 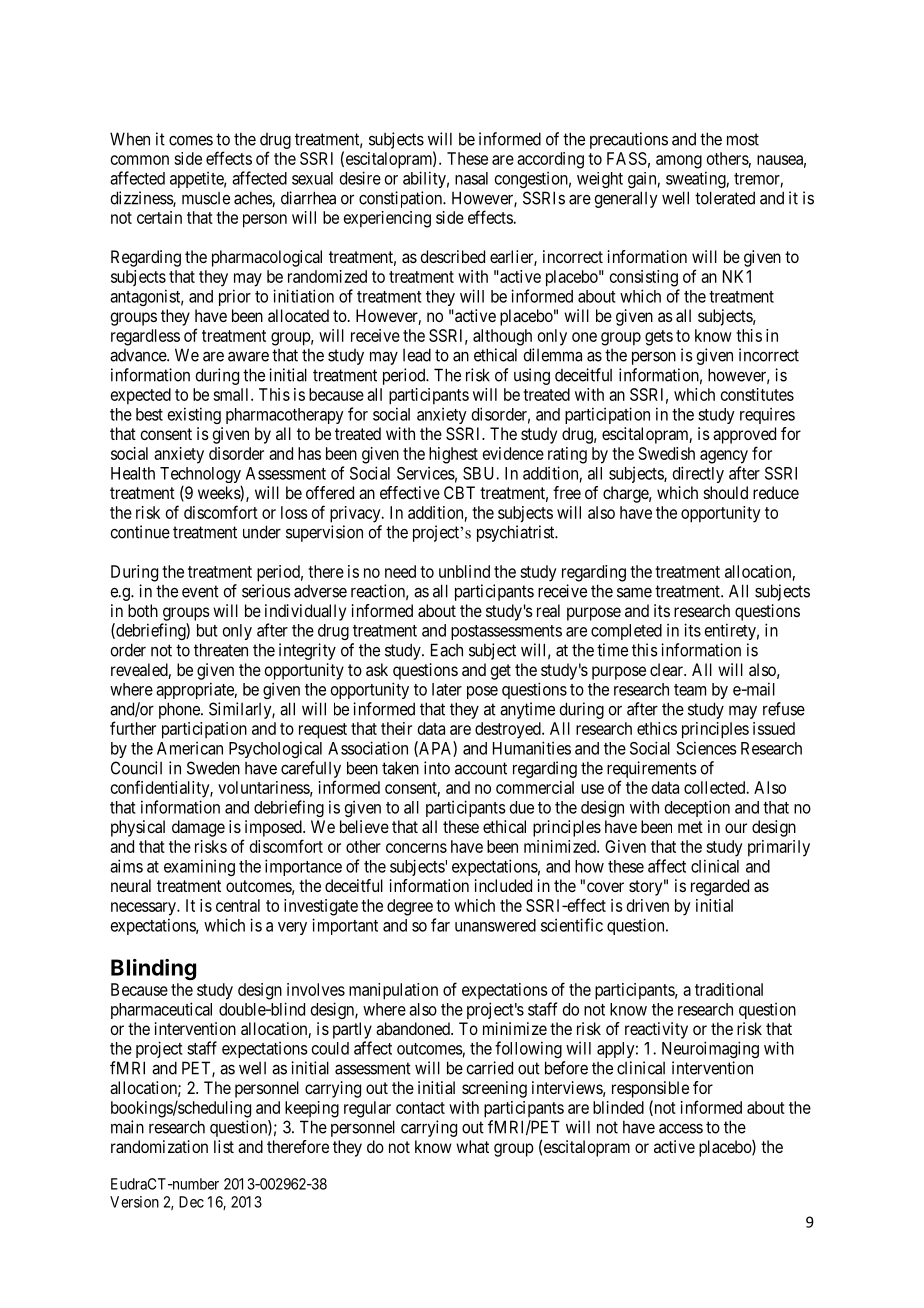 I want to click on Technology, so click(x=201, y=476).
